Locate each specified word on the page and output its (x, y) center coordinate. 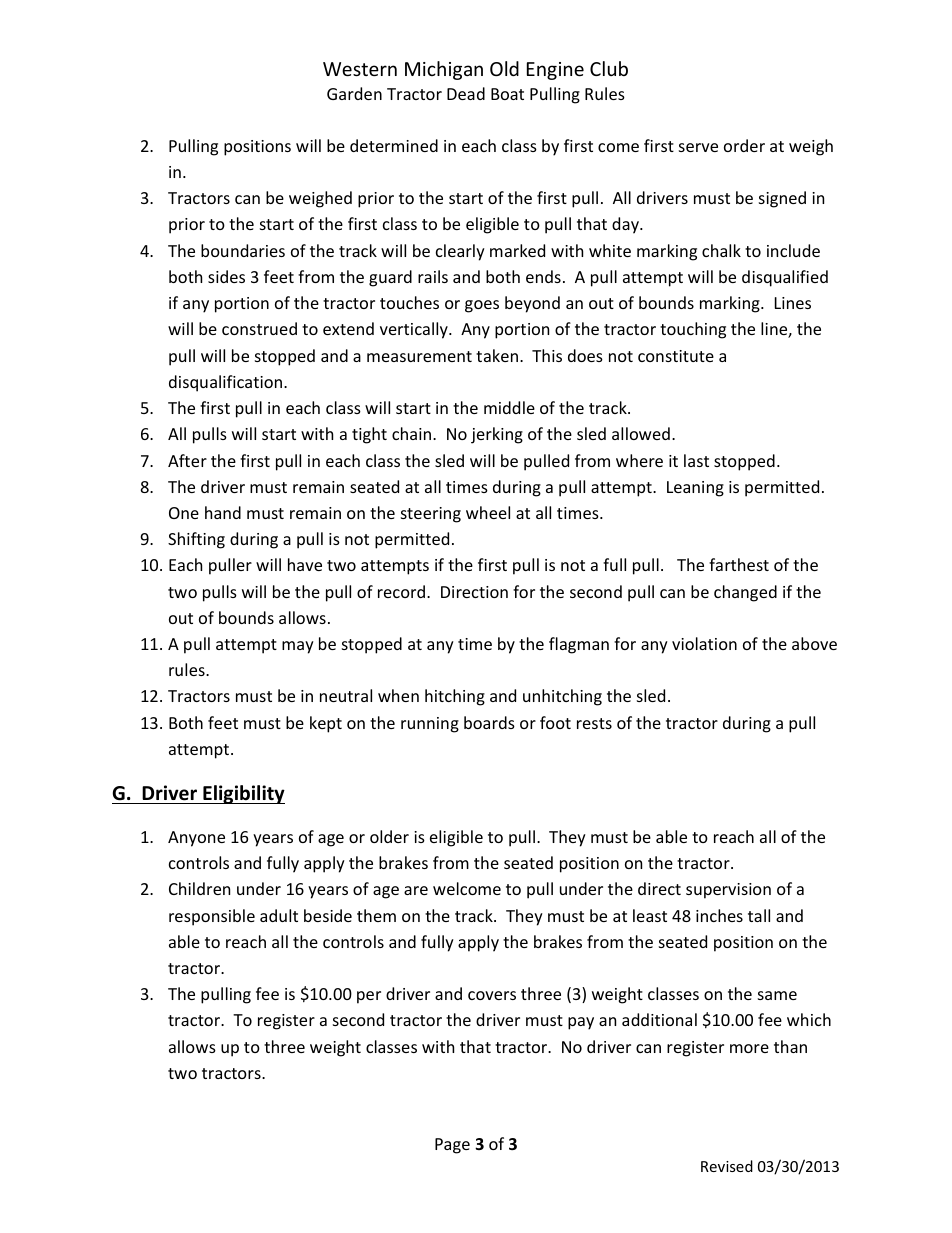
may (298, 647)
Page (452, 1146)
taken (497, 355)
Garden (354, 93)
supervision (728, 891)
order (744, 145)
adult (279, 915)
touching (693, 330)
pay (581, 1023)
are (416, 890)
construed (259, 328)
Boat (507, 94)
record (403, 591)
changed (745, 593)
